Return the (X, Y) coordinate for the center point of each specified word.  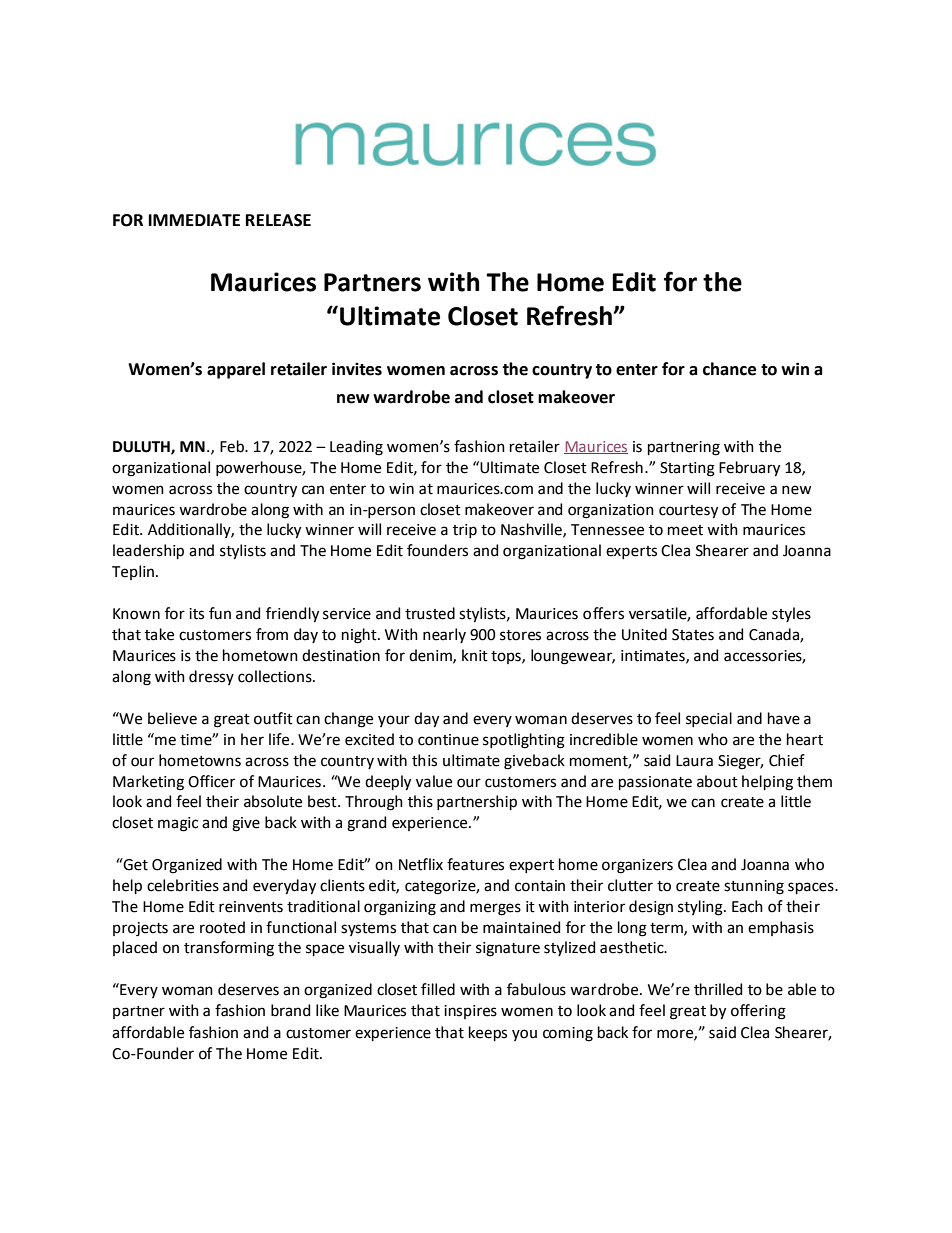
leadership (148, 551)
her (252, 739)
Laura (694, 761)
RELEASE (278, 220)
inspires (470, 1012)
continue (448, 740)
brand (290, 1010)
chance (729, 369)
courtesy (688, 512)
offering (758, 1012)
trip (465, 531)
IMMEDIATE (194, 220)
